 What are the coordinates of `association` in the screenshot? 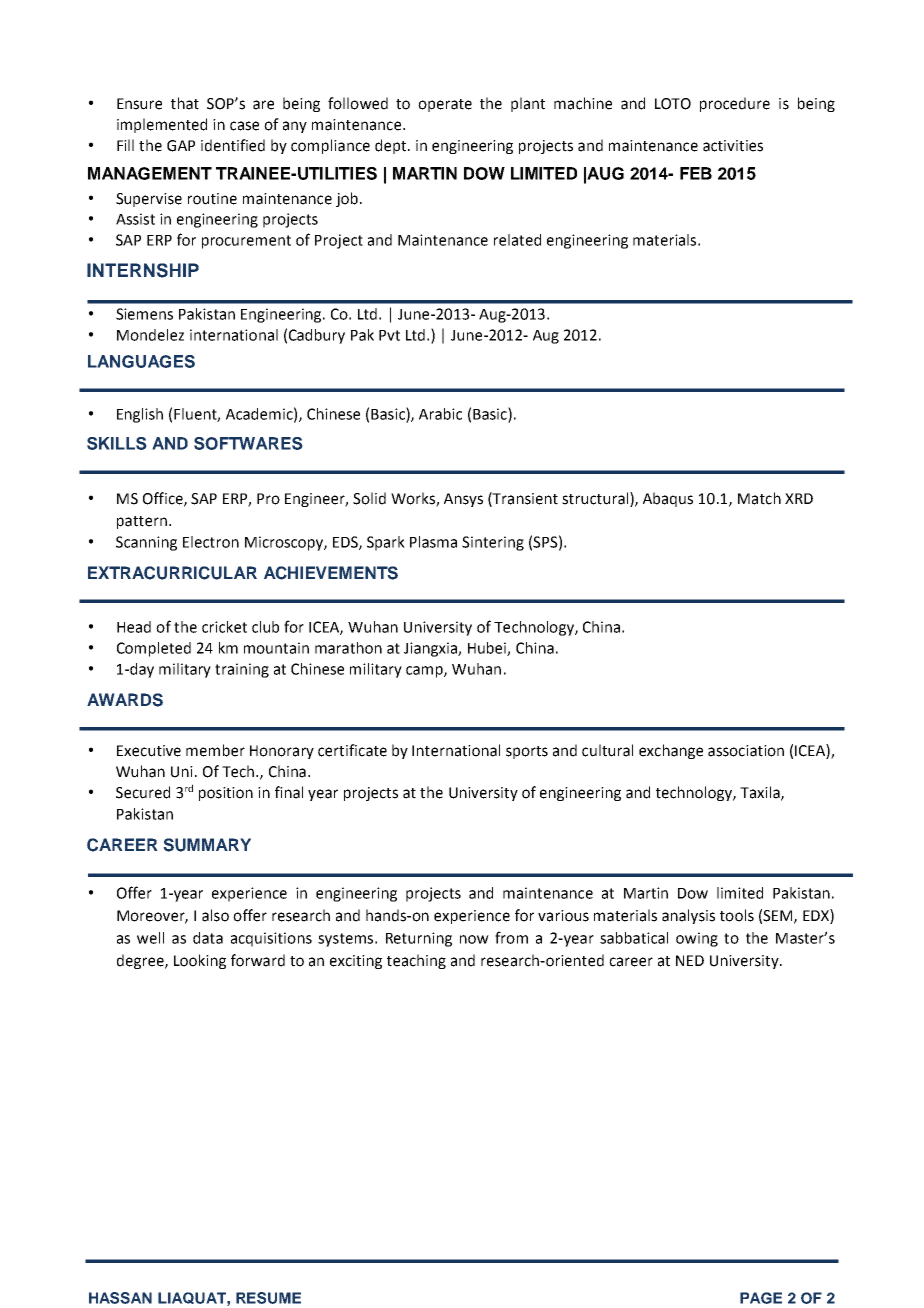 It's located at (746, 751).
